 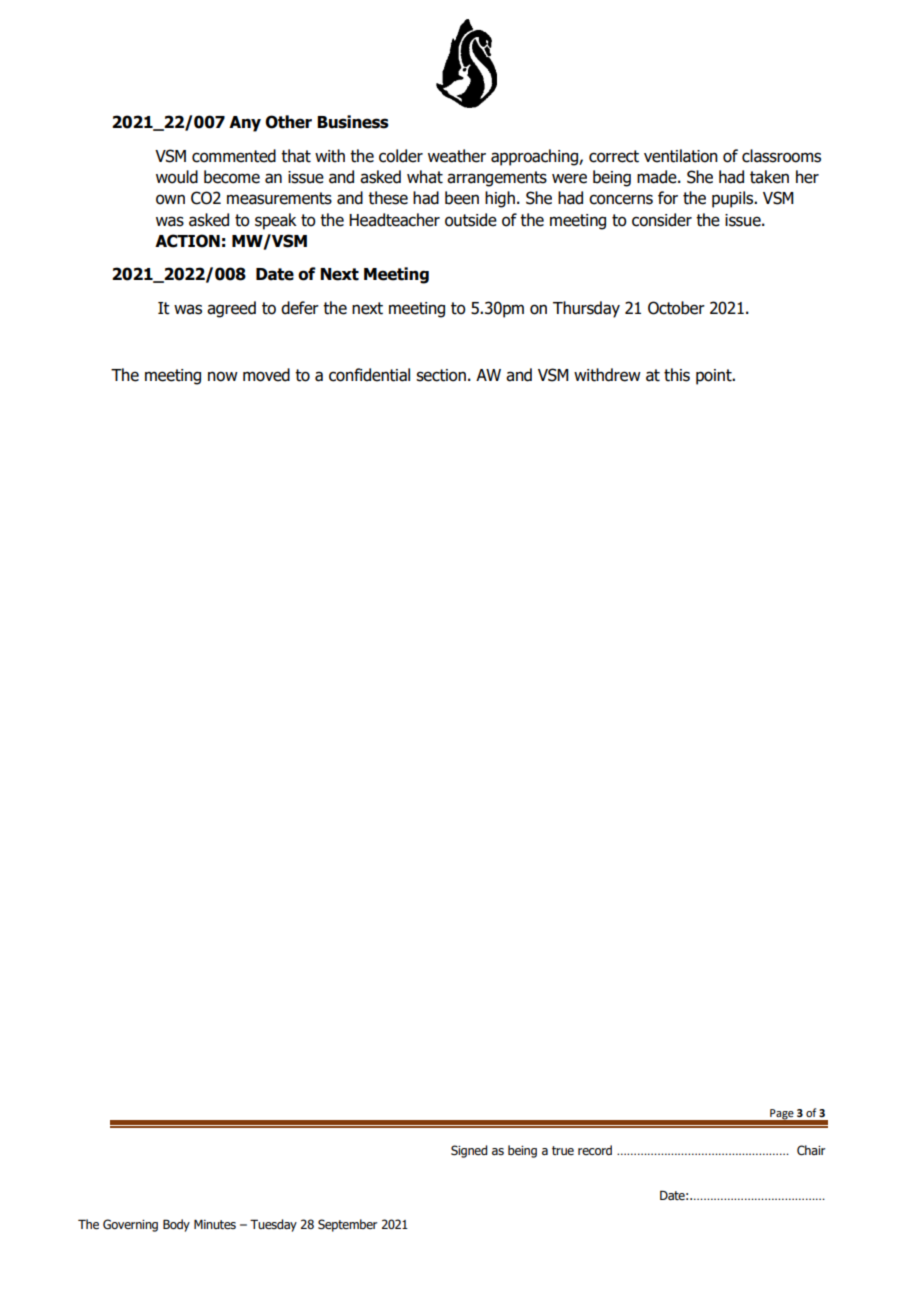 What do you see at coordinates (811, 1150) in the page?
I see `Chair` at bounding box center [811, 1150].
